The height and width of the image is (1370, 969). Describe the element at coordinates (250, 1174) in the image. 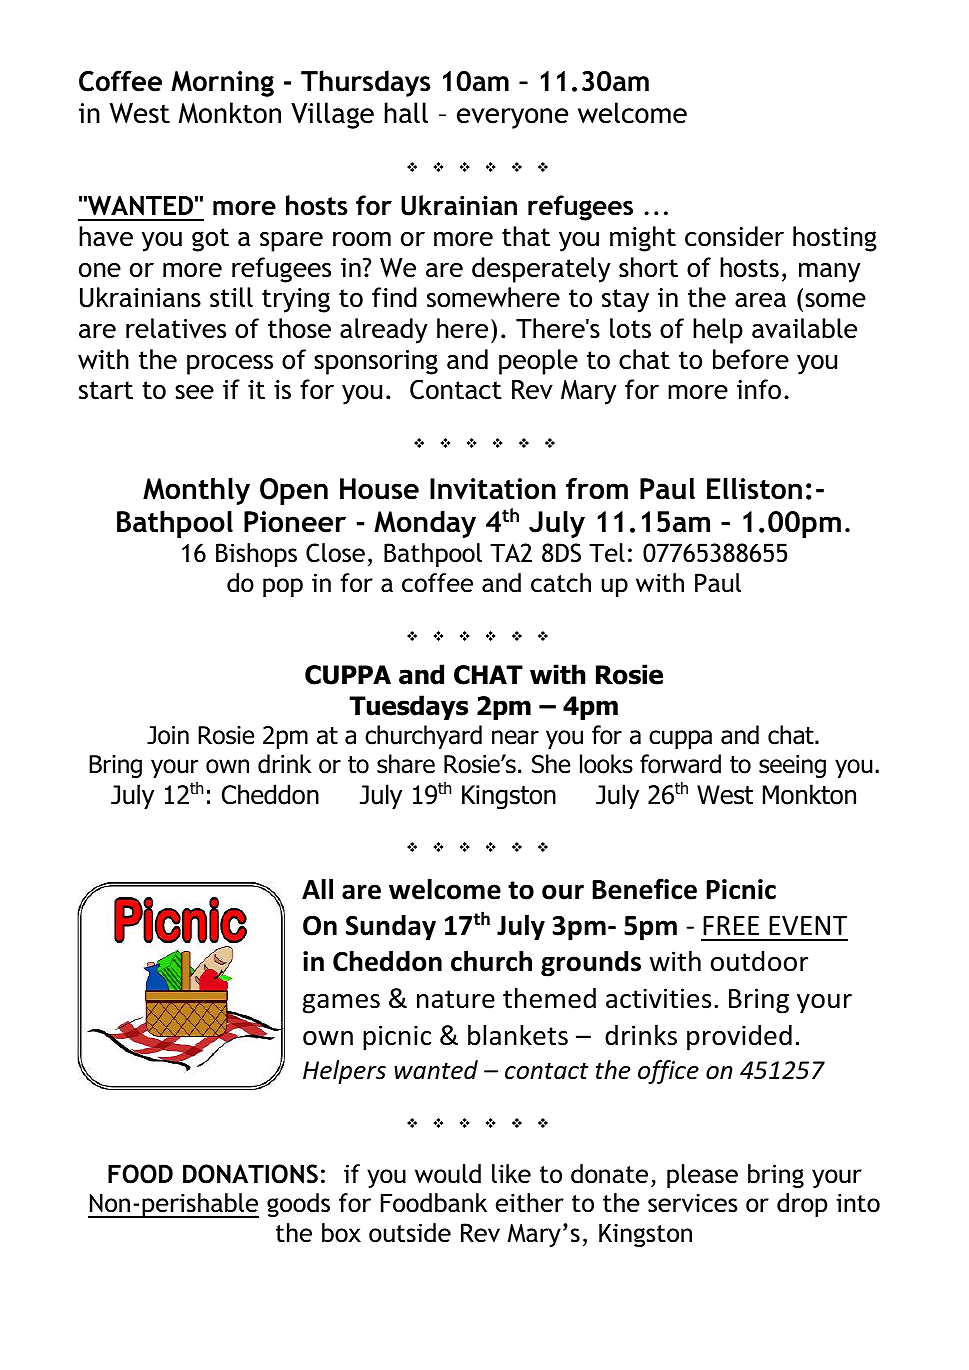

I see `DONATIONS` at that location.
